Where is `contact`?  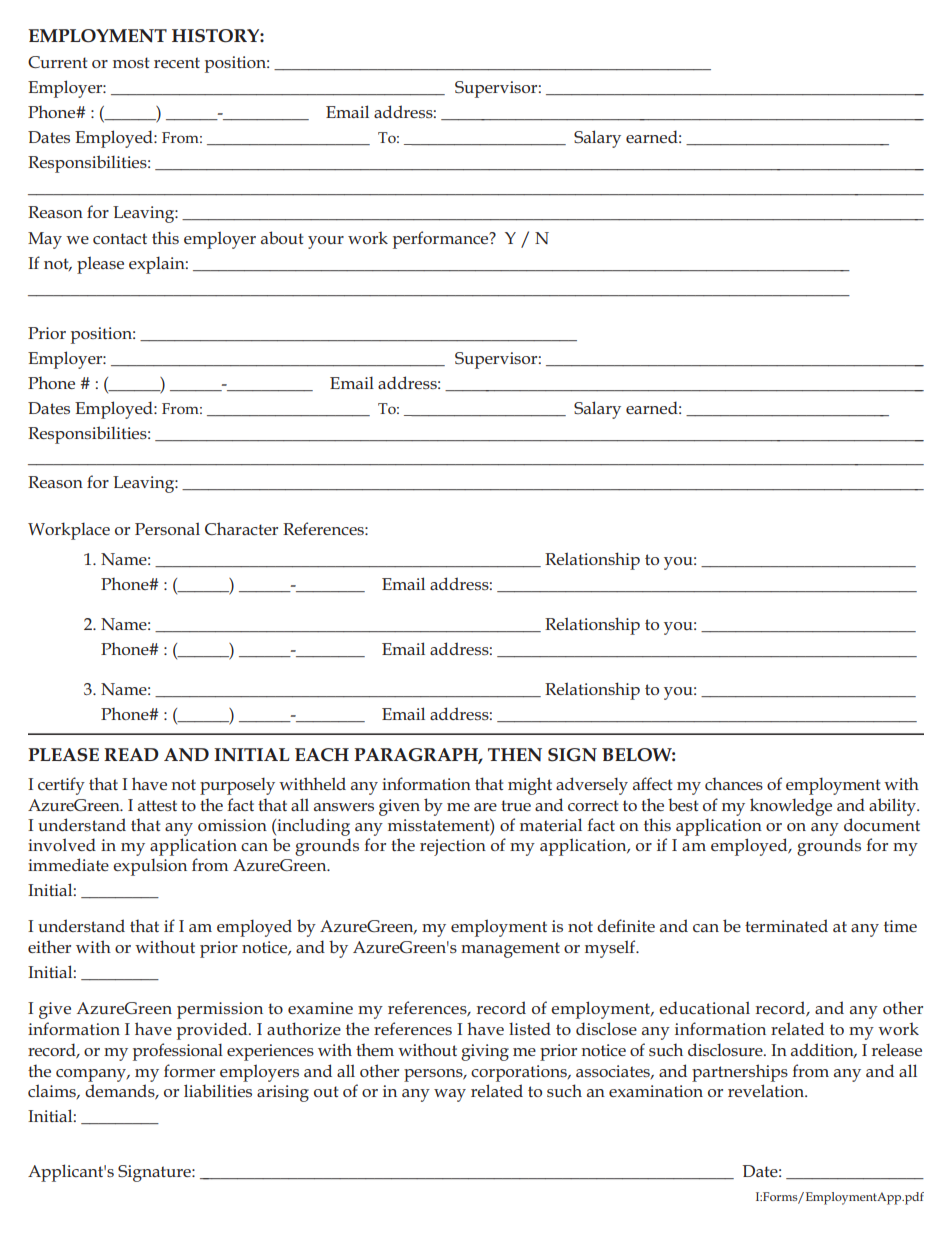 contact is located at coordinates (120, 238).
